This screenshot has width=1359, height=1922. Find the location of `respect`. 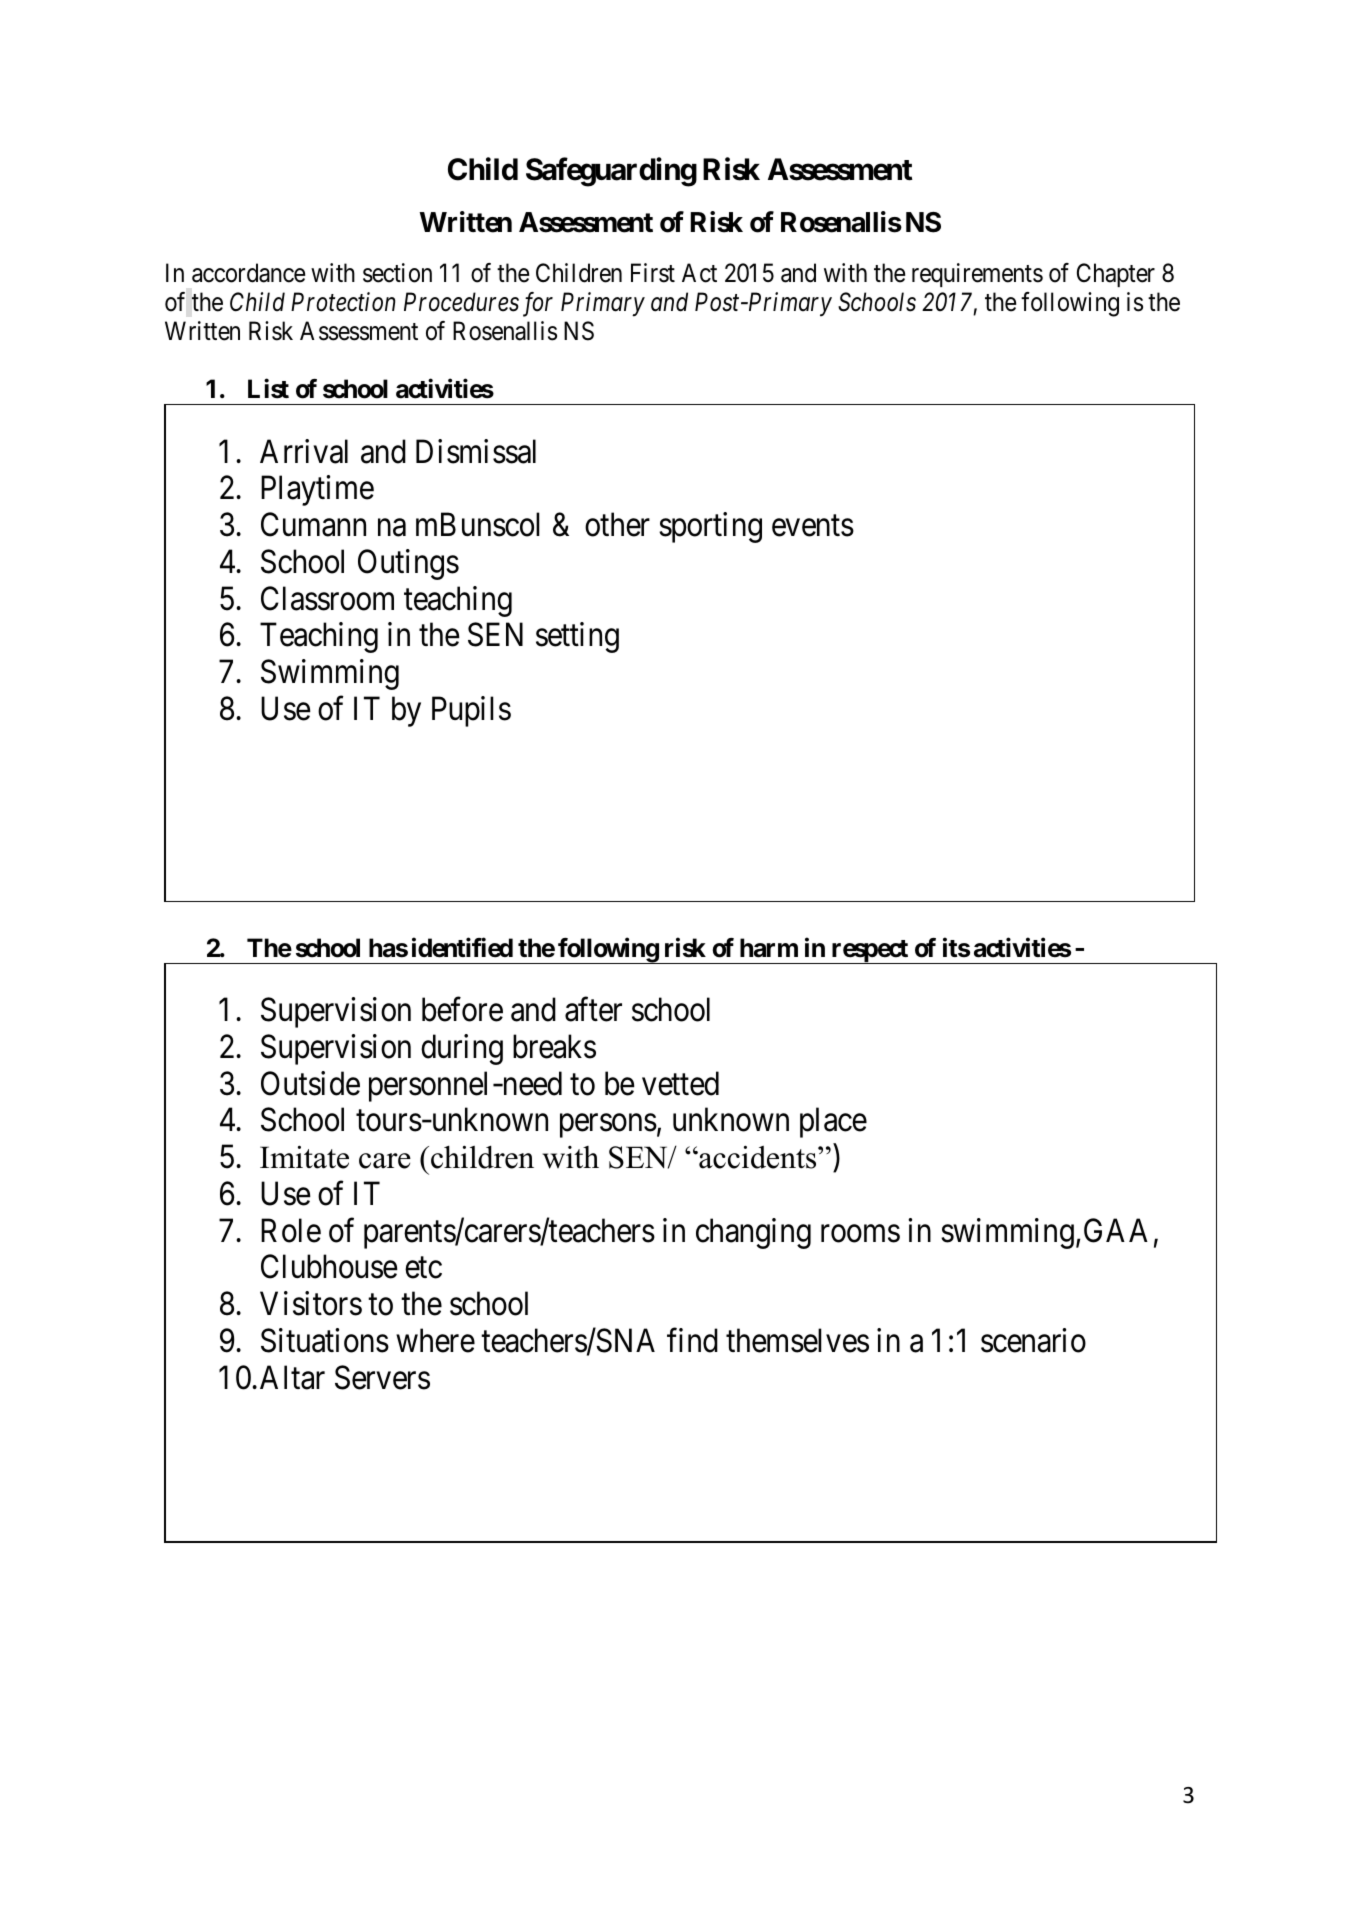

respect is located at coordinates (869, 952).
